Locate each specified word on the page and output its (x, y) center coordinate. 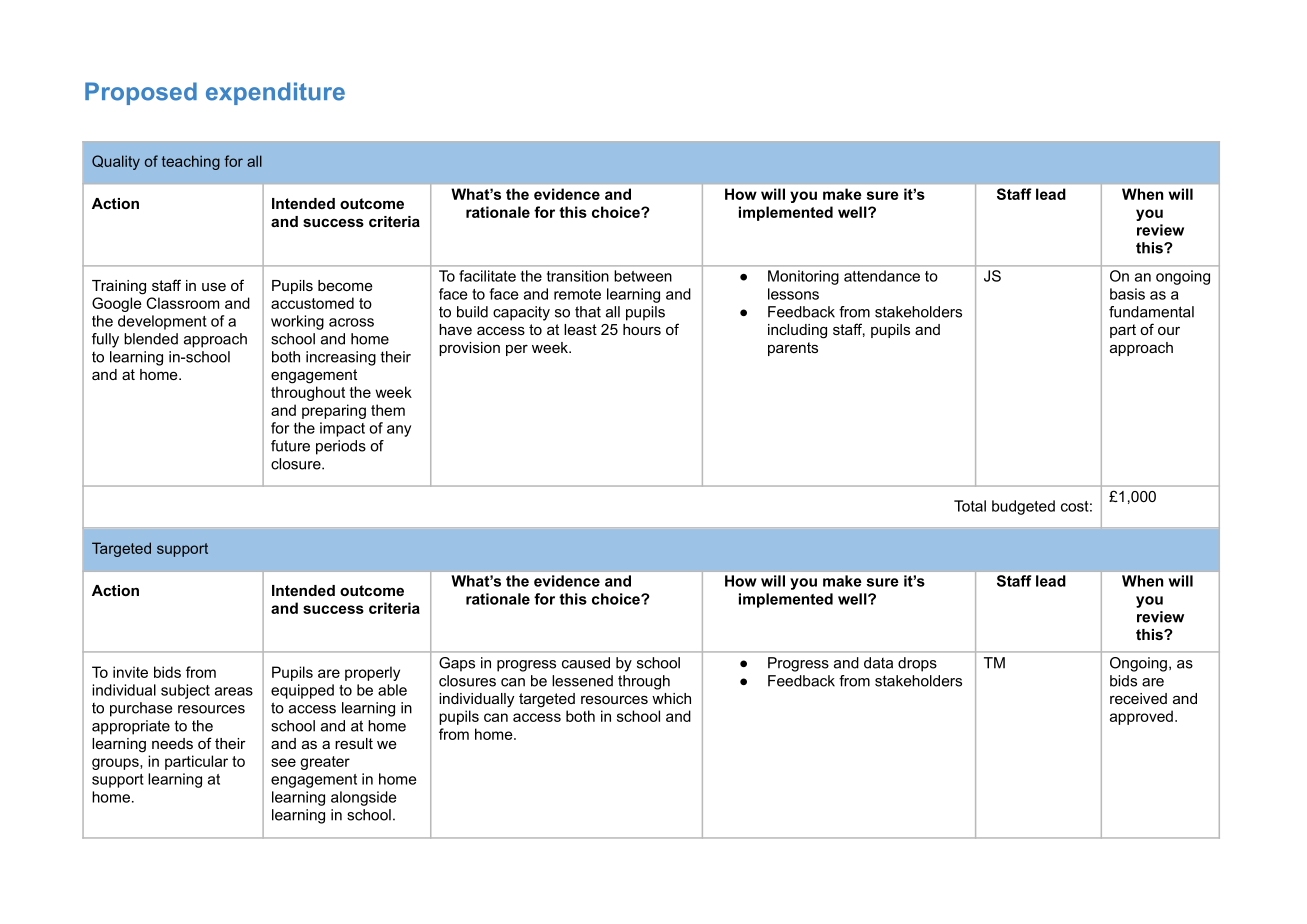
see (283, 762)
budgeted (1023, 507)
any (399, 431)
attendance (882, 276)
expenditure (275, 93)
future (290, 446)
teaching (191, 162)
